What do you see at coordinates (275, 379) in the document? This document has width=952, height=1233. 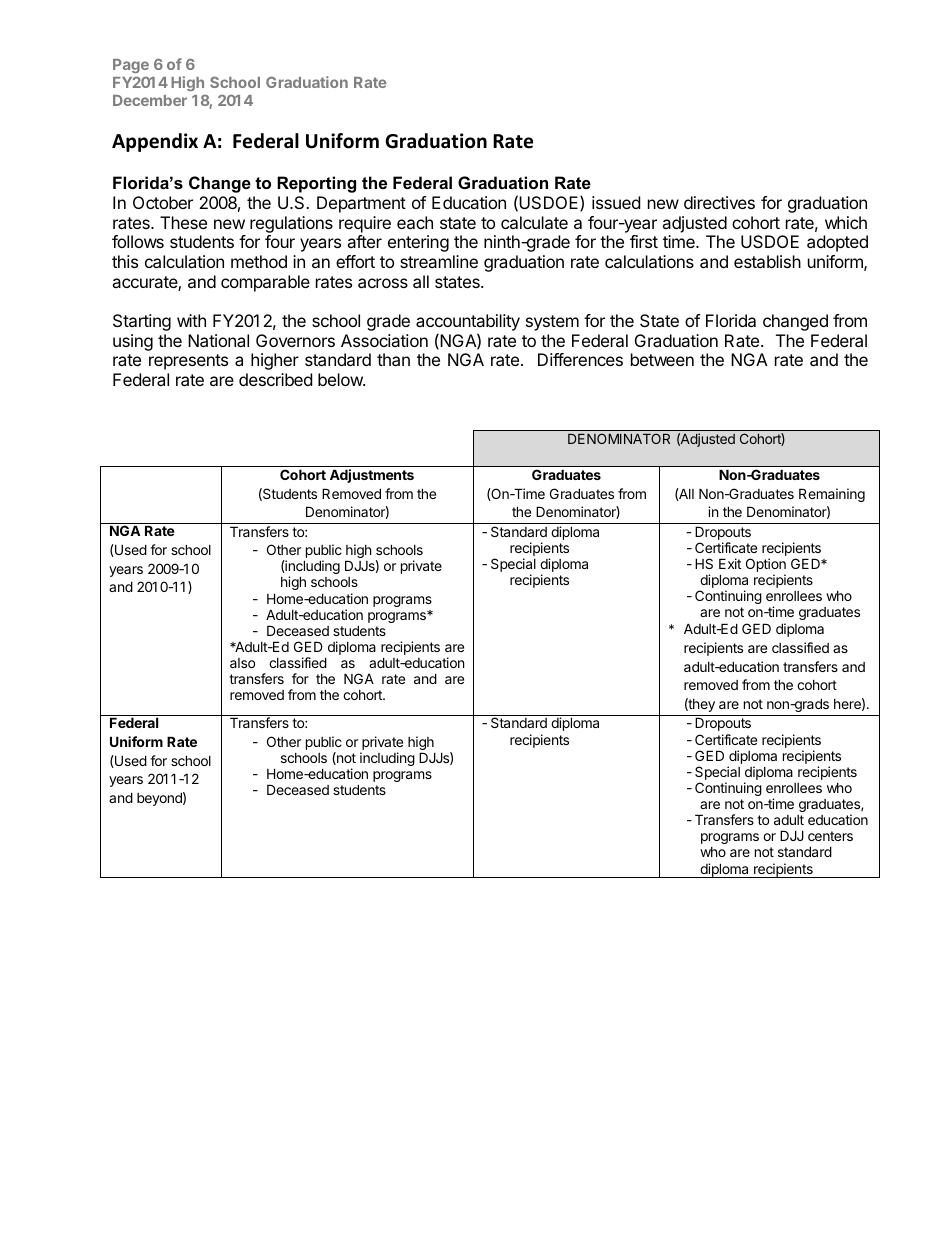 I see `described` at bounding box center [275, 379].
